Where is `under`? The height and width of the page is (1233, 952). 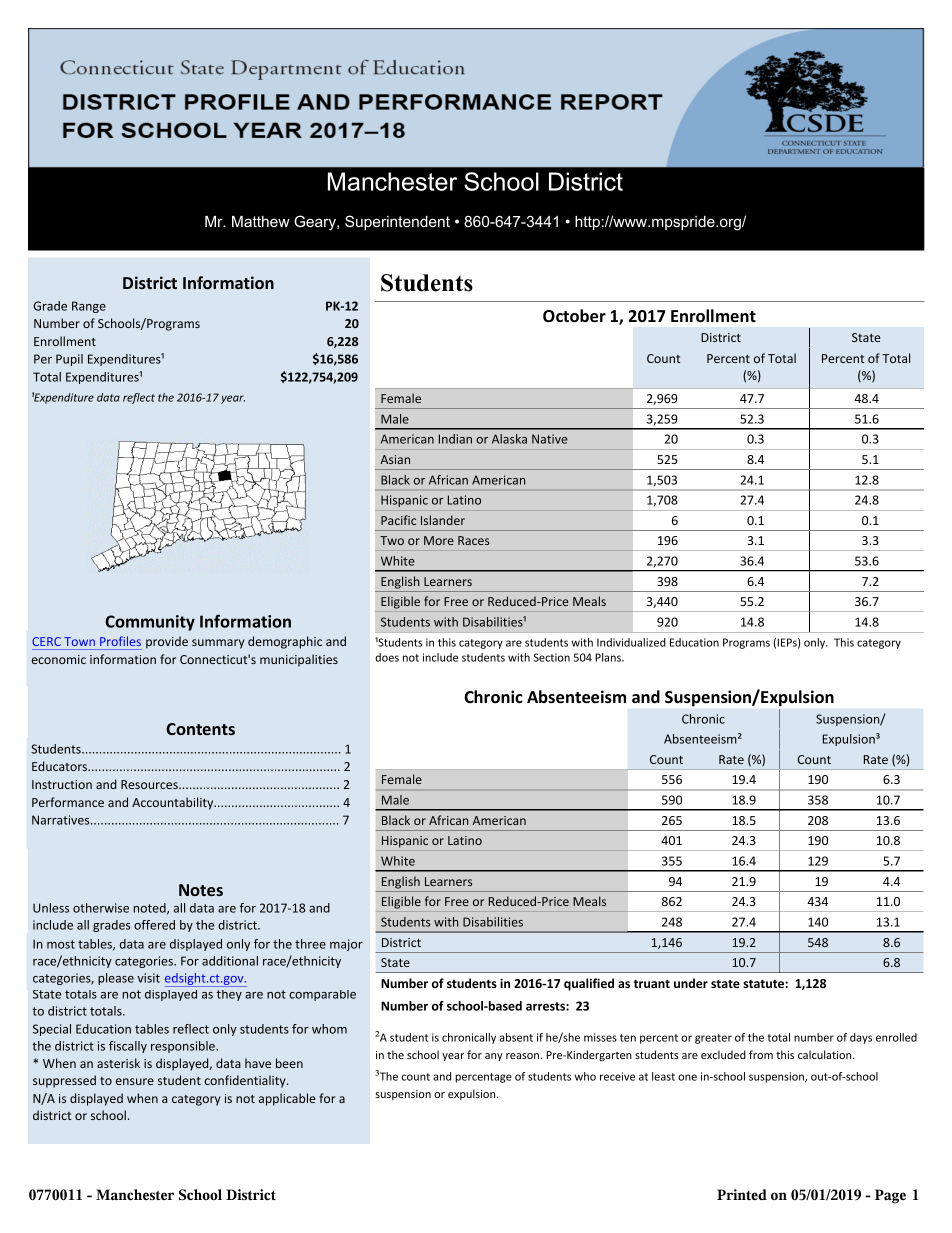 under is located at coordinates (691, 983).
